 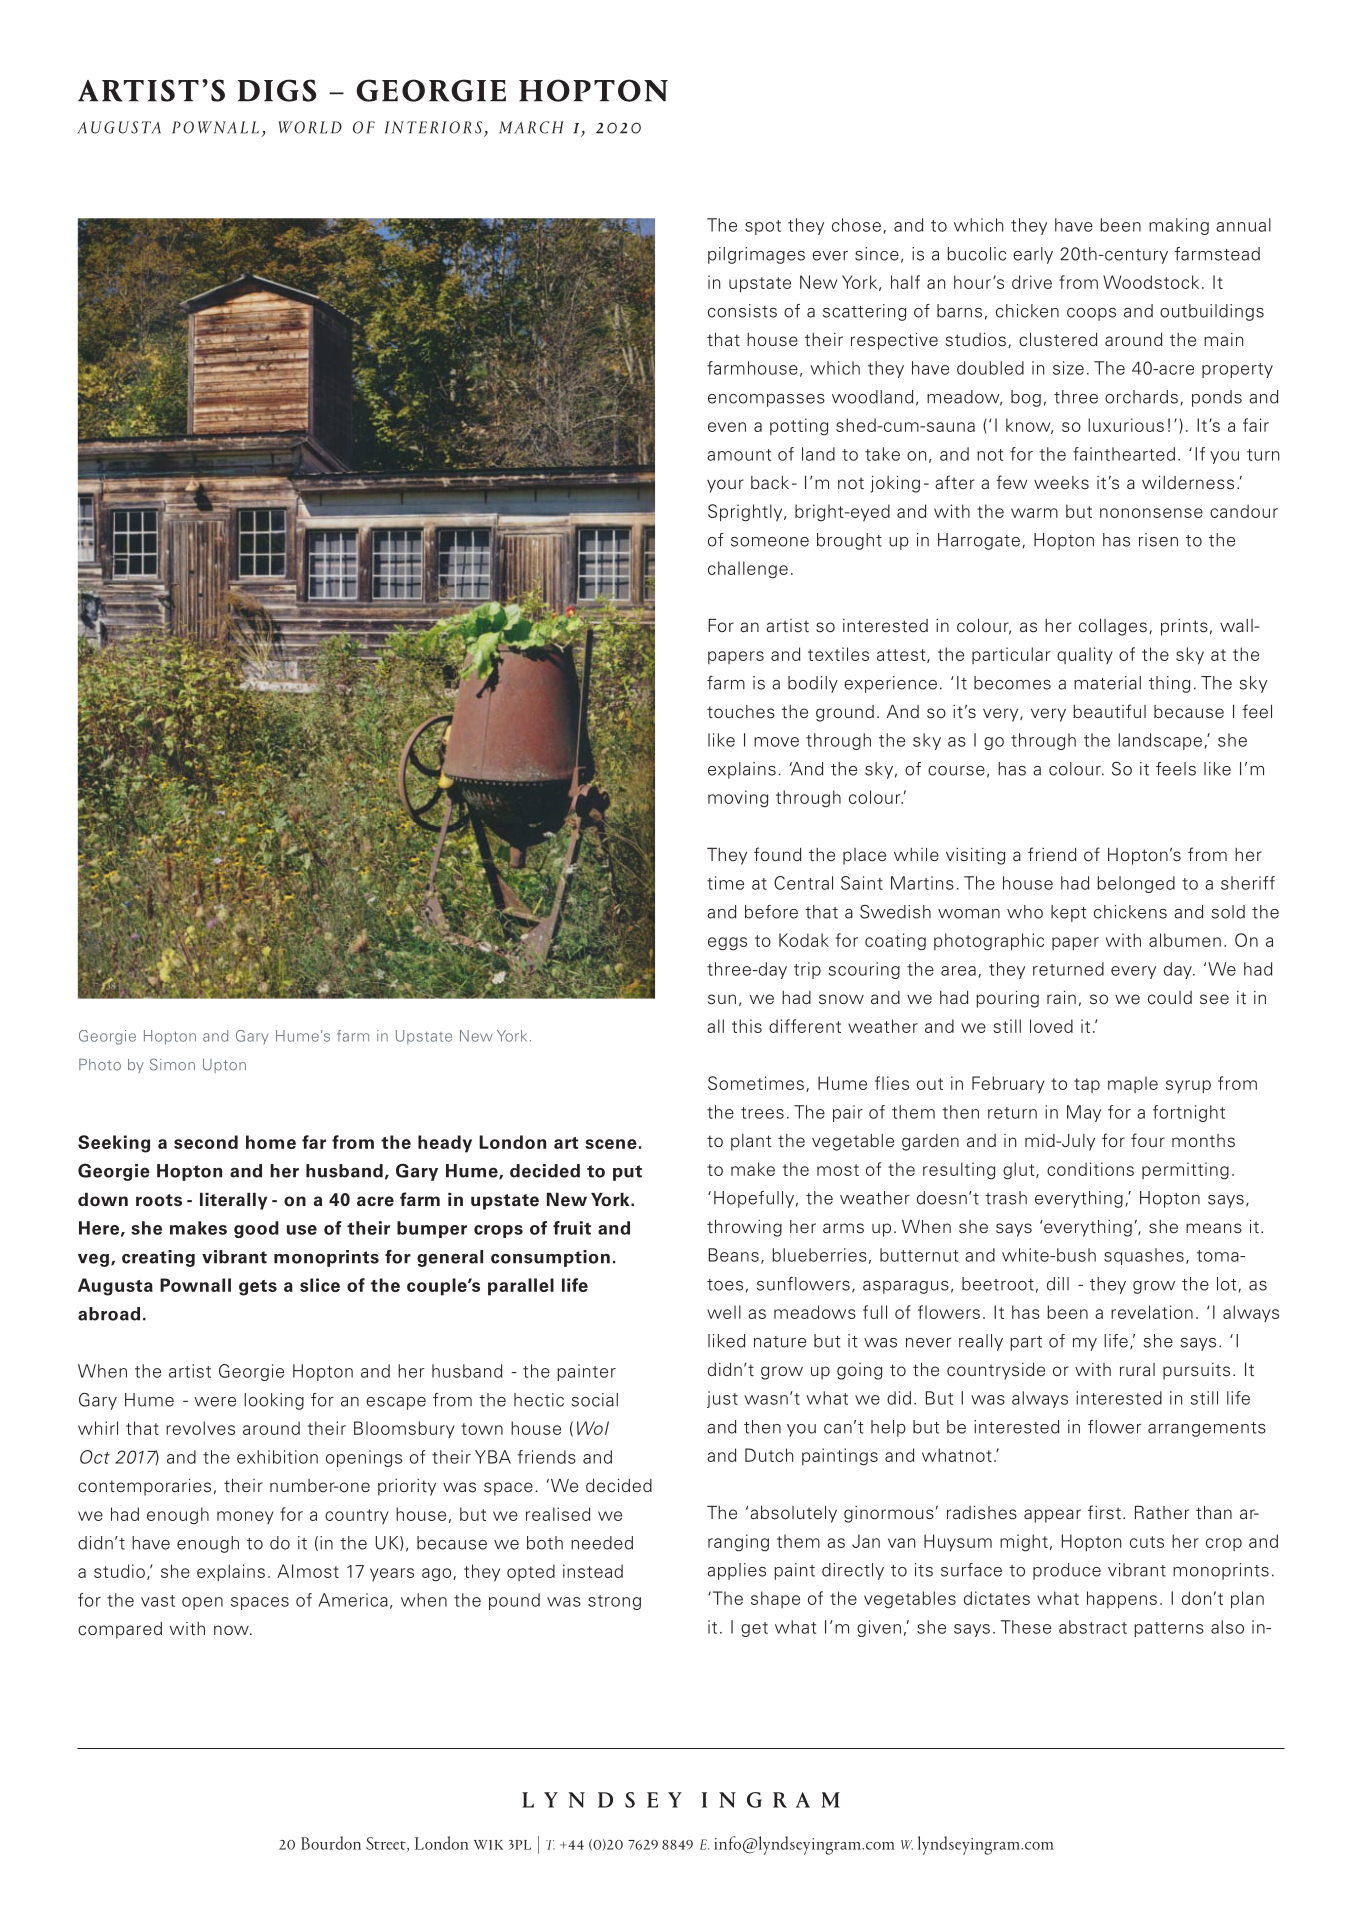 I want to click on strong, so click(x=614, y=1602).
